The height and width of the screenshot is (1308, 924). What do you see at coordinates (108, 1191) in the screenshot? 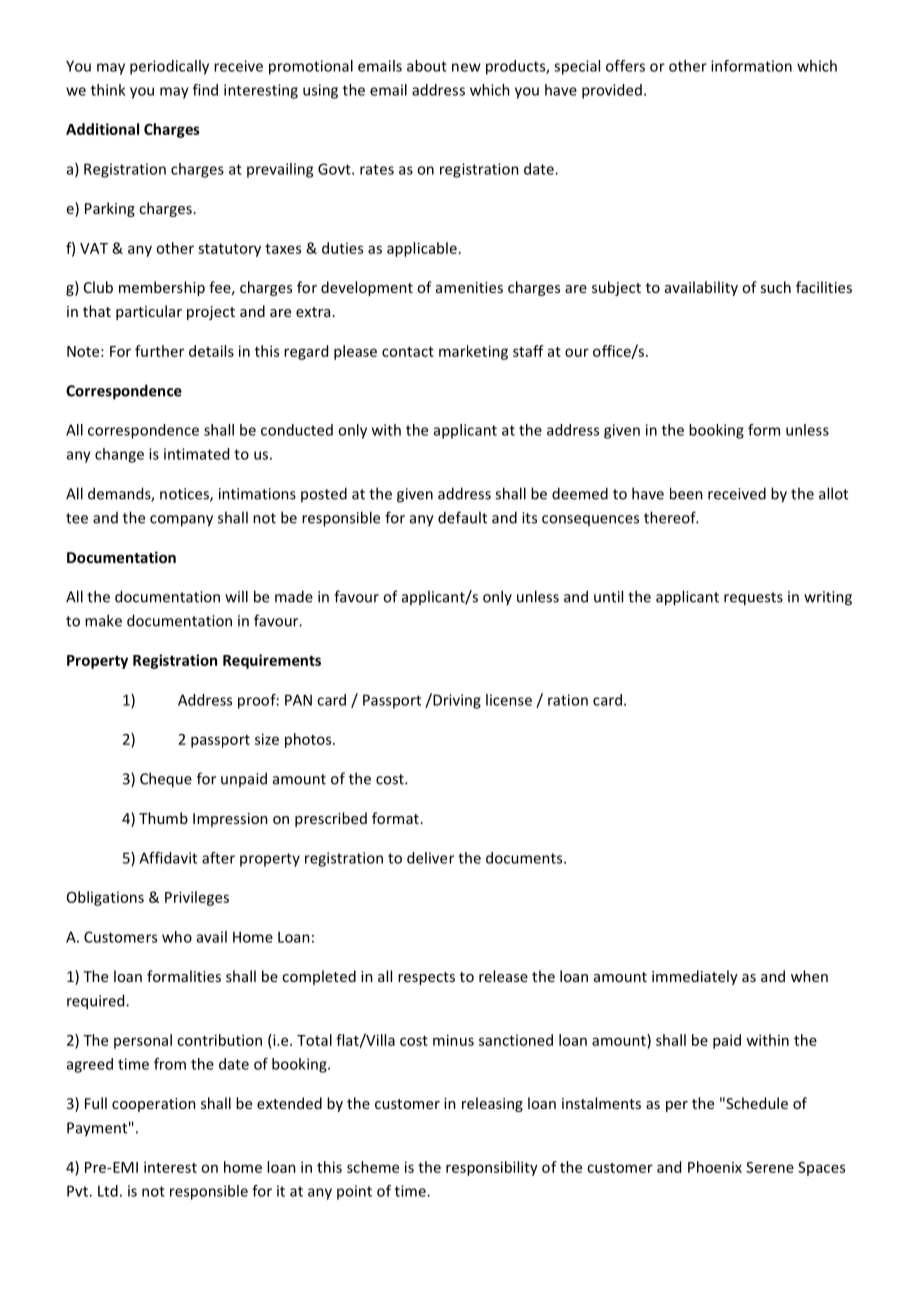
I see `Ltd` at bounding box center [108, 1191].
